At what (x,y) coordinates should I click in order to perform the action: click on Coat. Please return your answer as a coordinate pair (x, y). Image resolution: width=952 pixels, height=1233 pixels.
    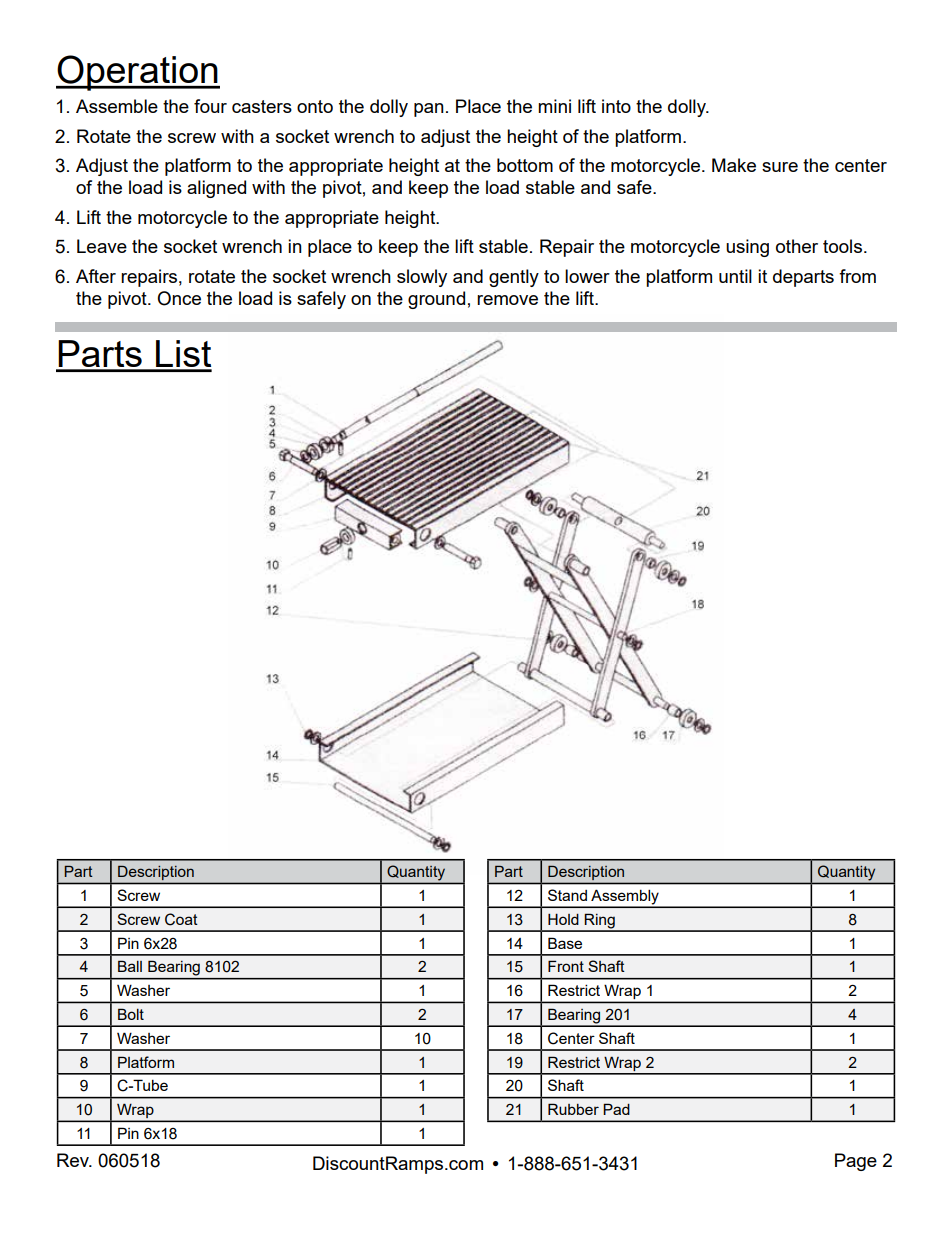
    Looking at the image, I should click on (181, 919).
